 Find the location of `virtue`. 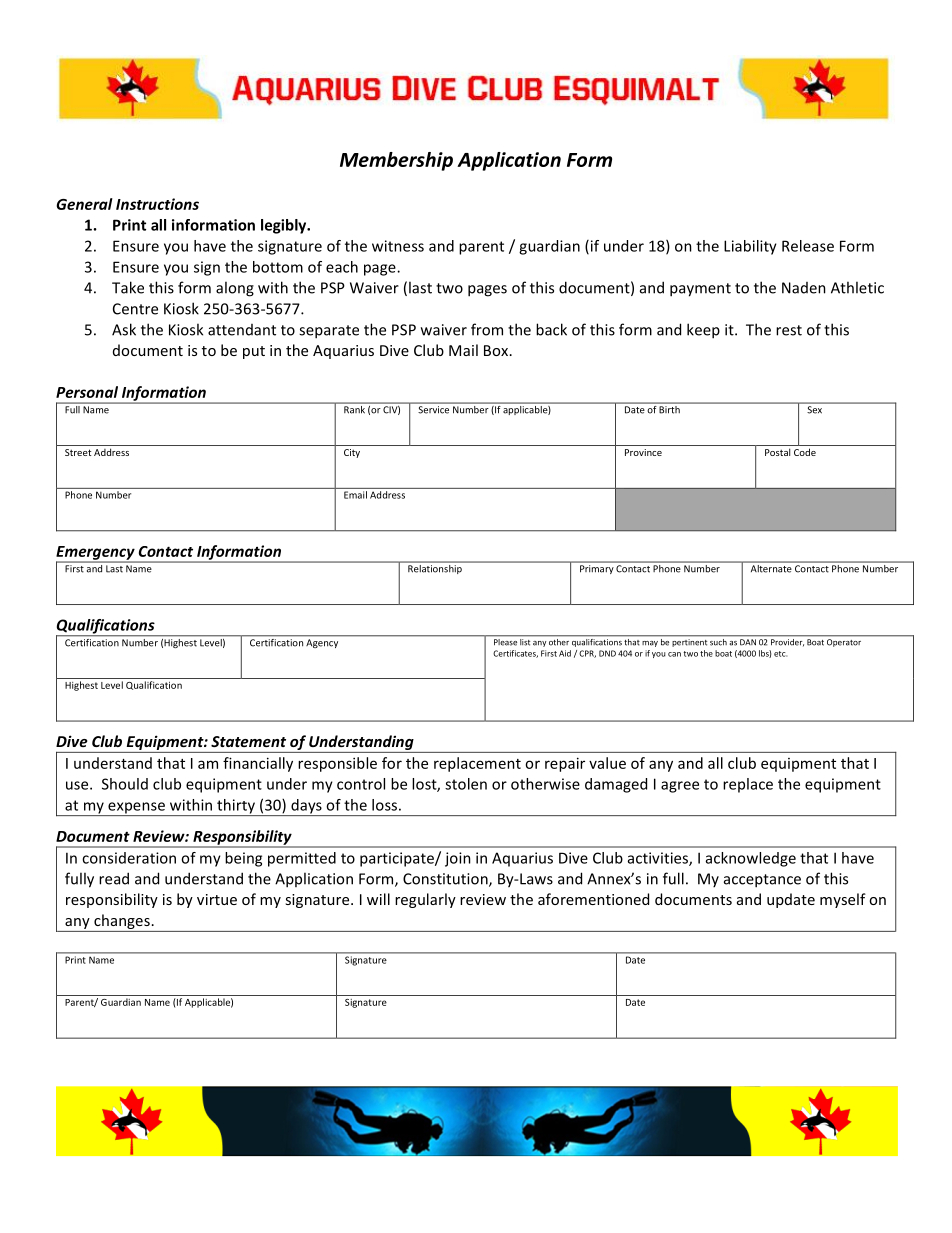

virtue is located at coordinates (217, 899).
